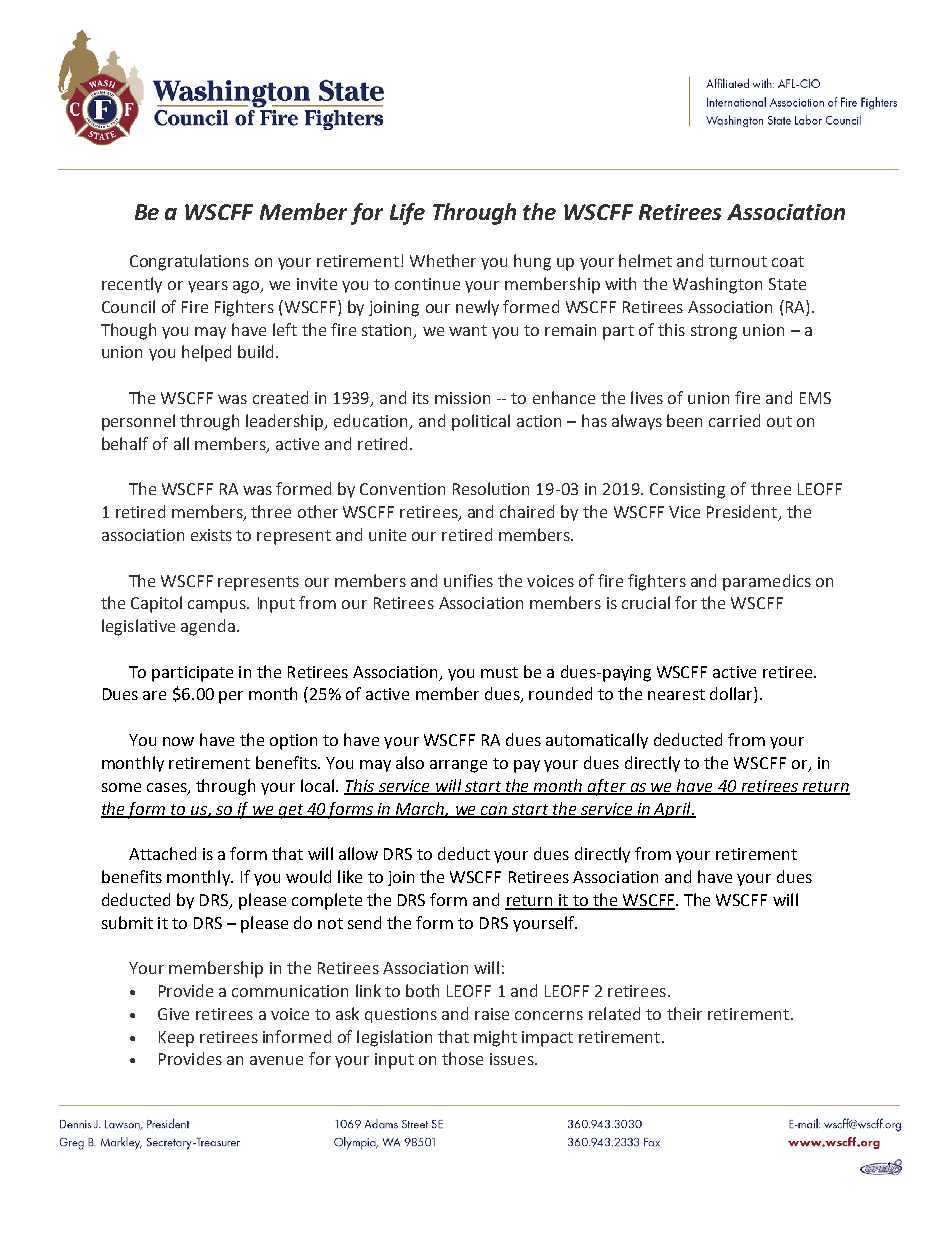  I want to click on turnout, so click(738, 261).
